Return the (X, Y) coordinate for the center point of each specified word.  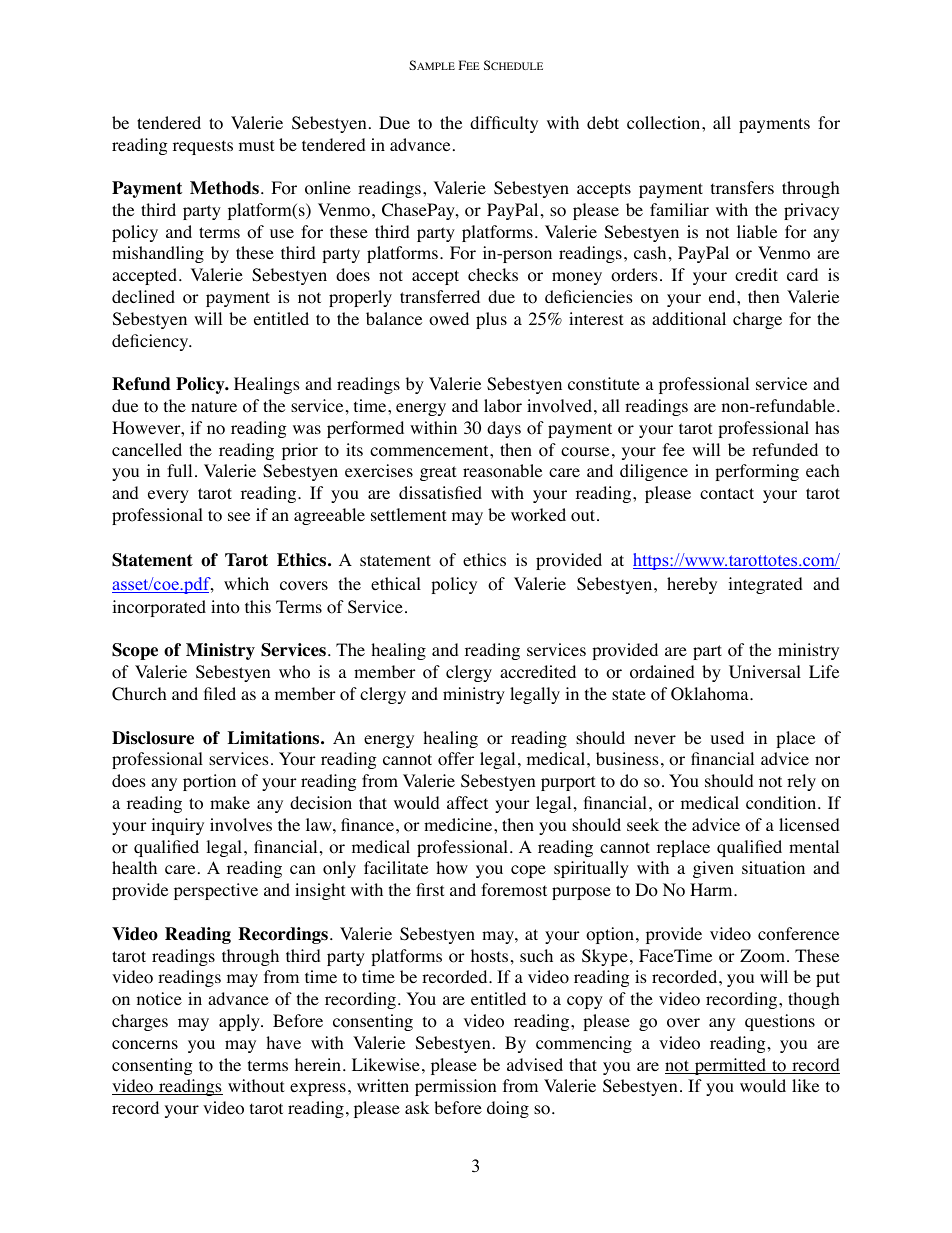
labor (503, 406)
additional (689, 319)
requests (203, 147)
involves (241, 825)
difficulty (504, 124)
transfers (742, 187)
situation (773, 868)
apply (240, 1022)
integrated (765, 585)
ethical (396, 583)
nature (214, 406)
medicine (459, 824)
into (225, 607)
